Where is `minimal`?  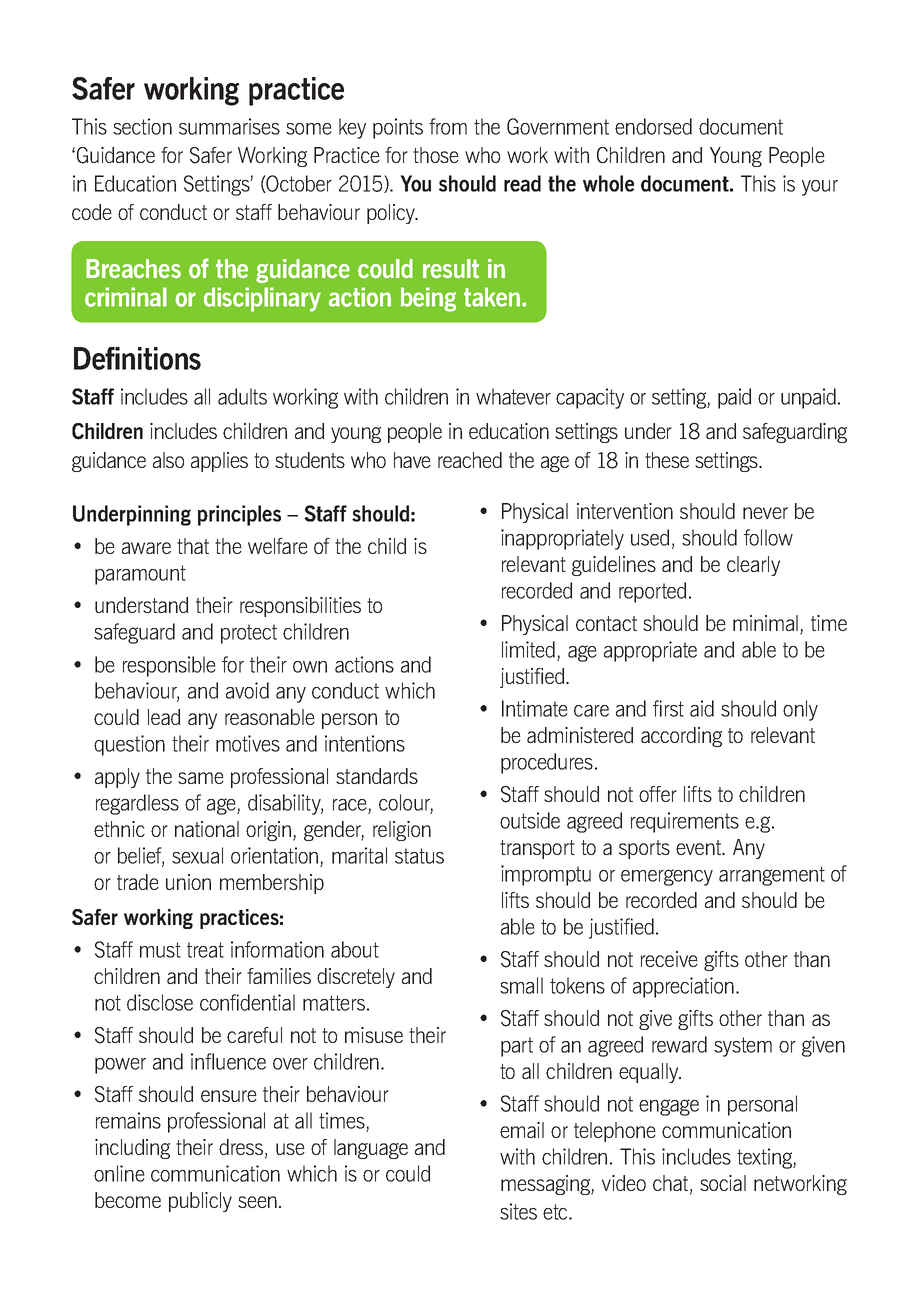 minimal is located at coordinates (765, 623).
